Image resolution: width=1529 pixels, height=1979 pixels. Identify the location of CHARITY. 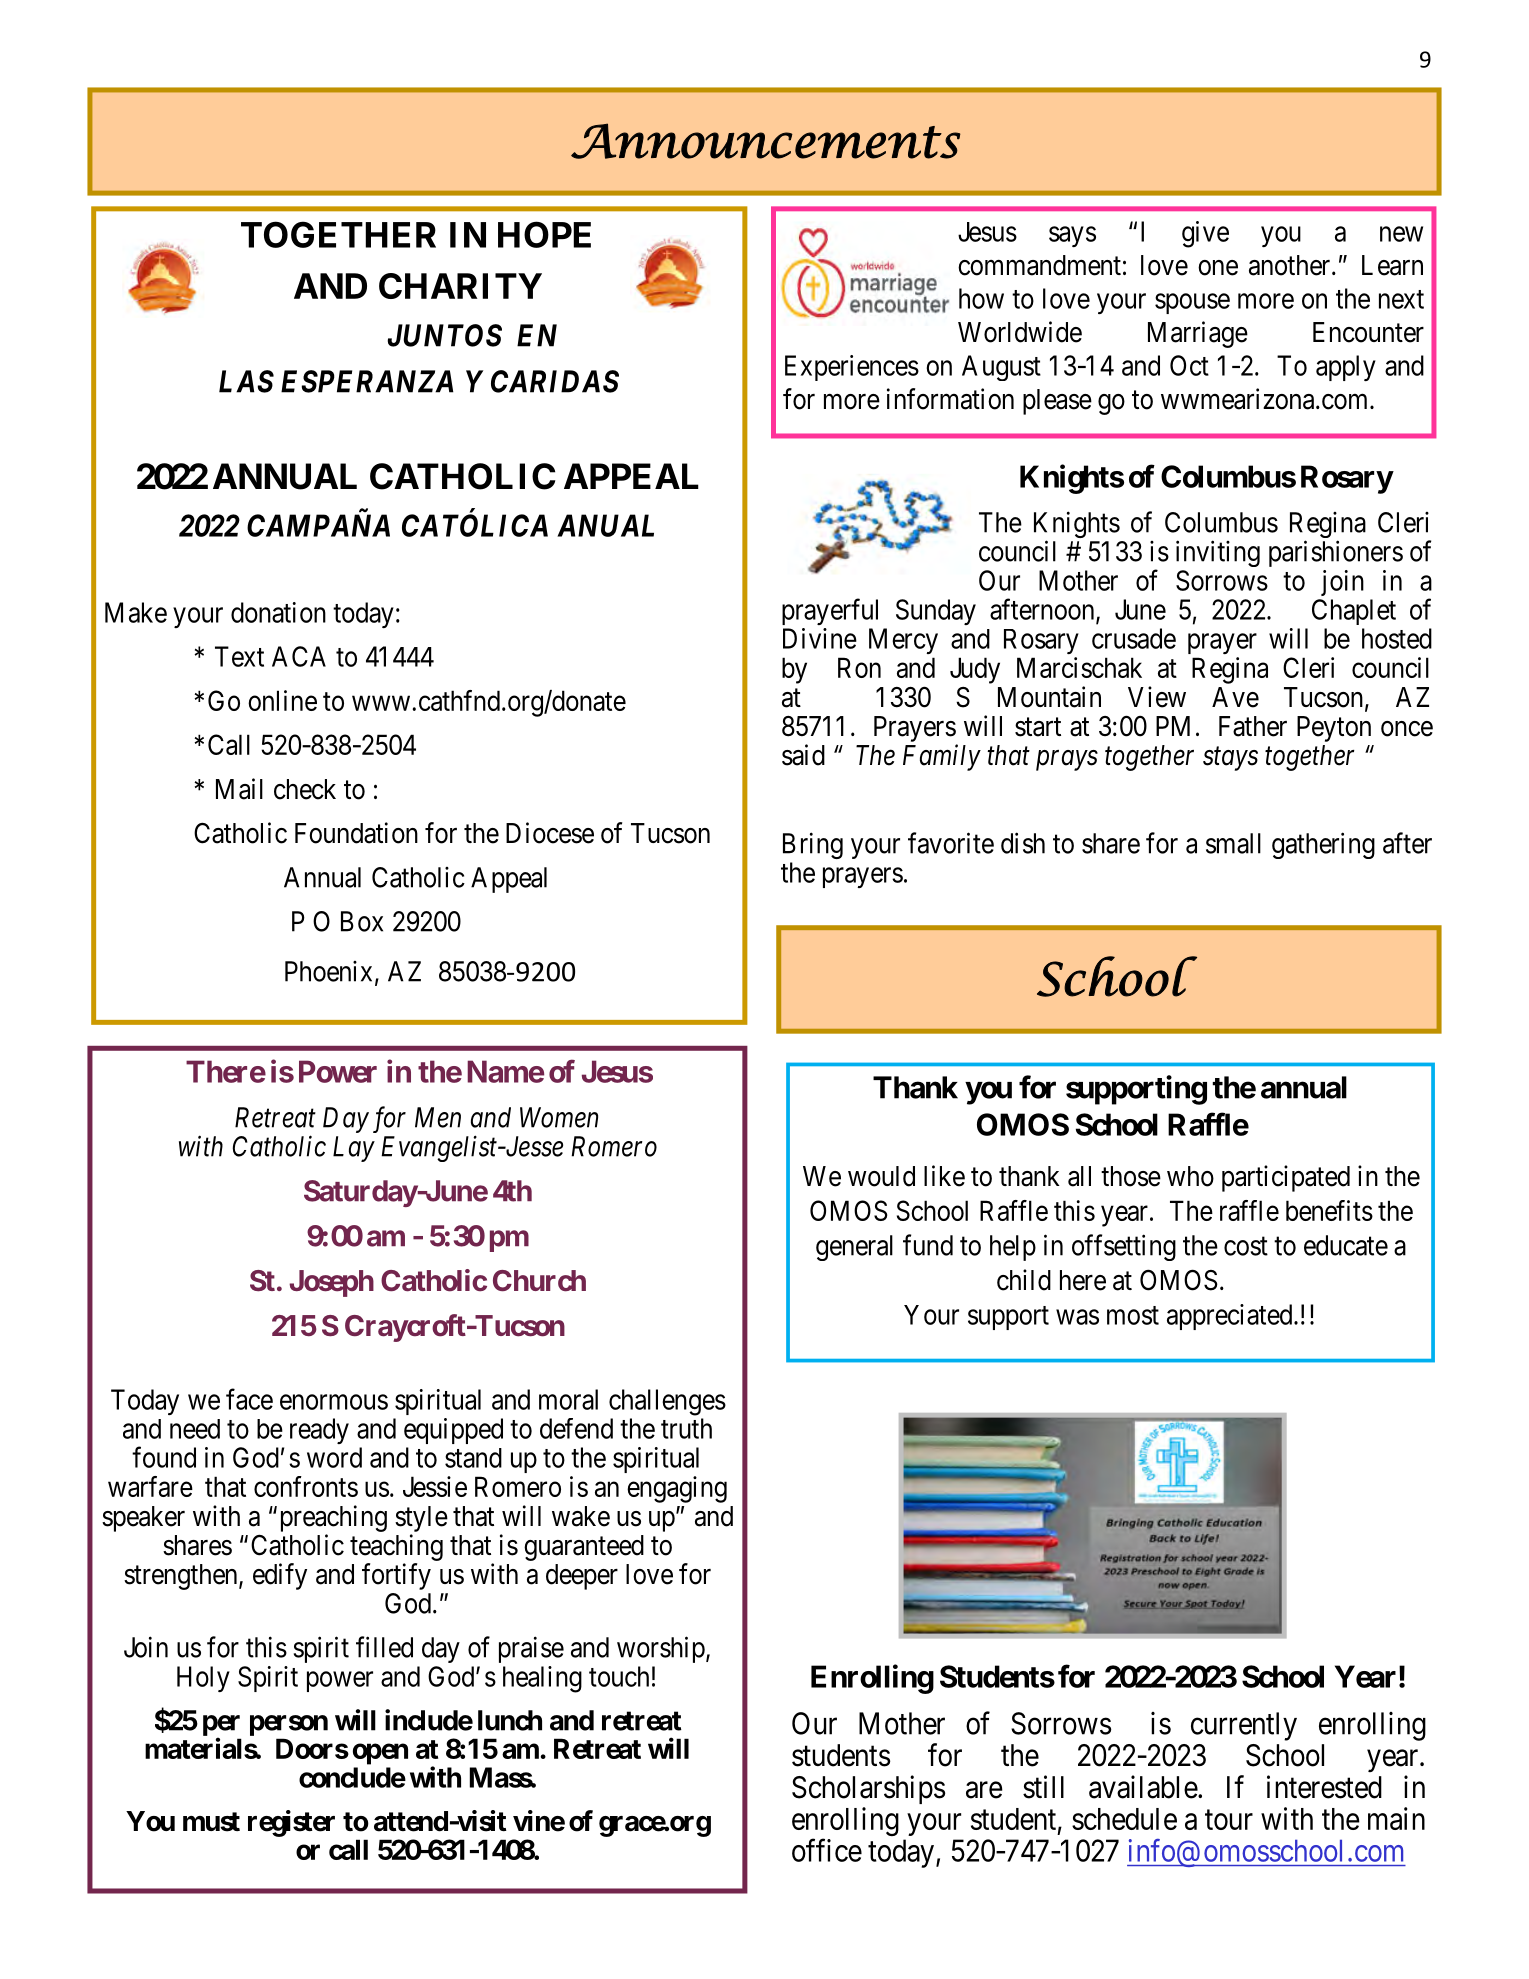
(460, 286).
